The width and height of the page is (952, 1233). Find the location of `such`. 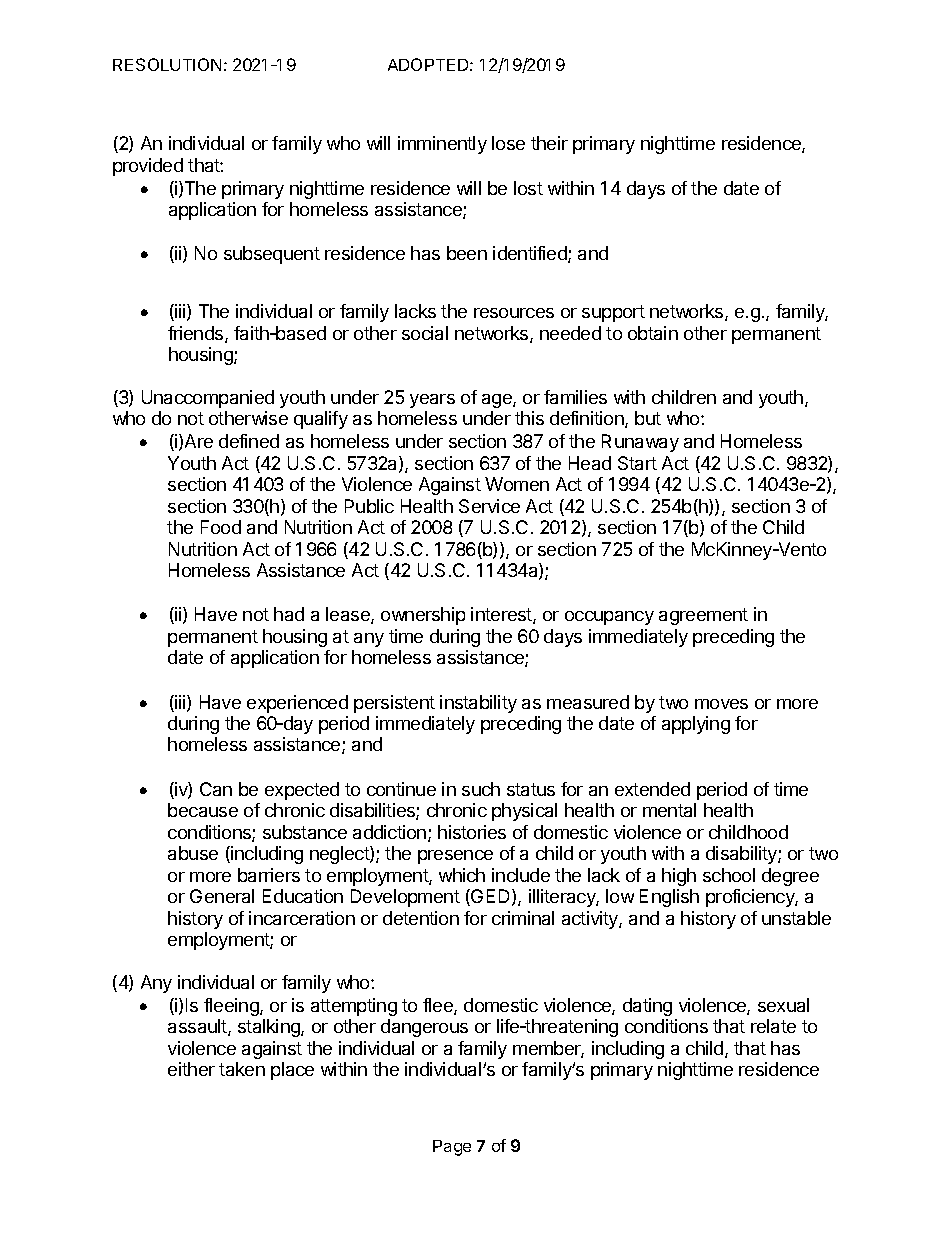

such is located at coordinates (481, 789).
